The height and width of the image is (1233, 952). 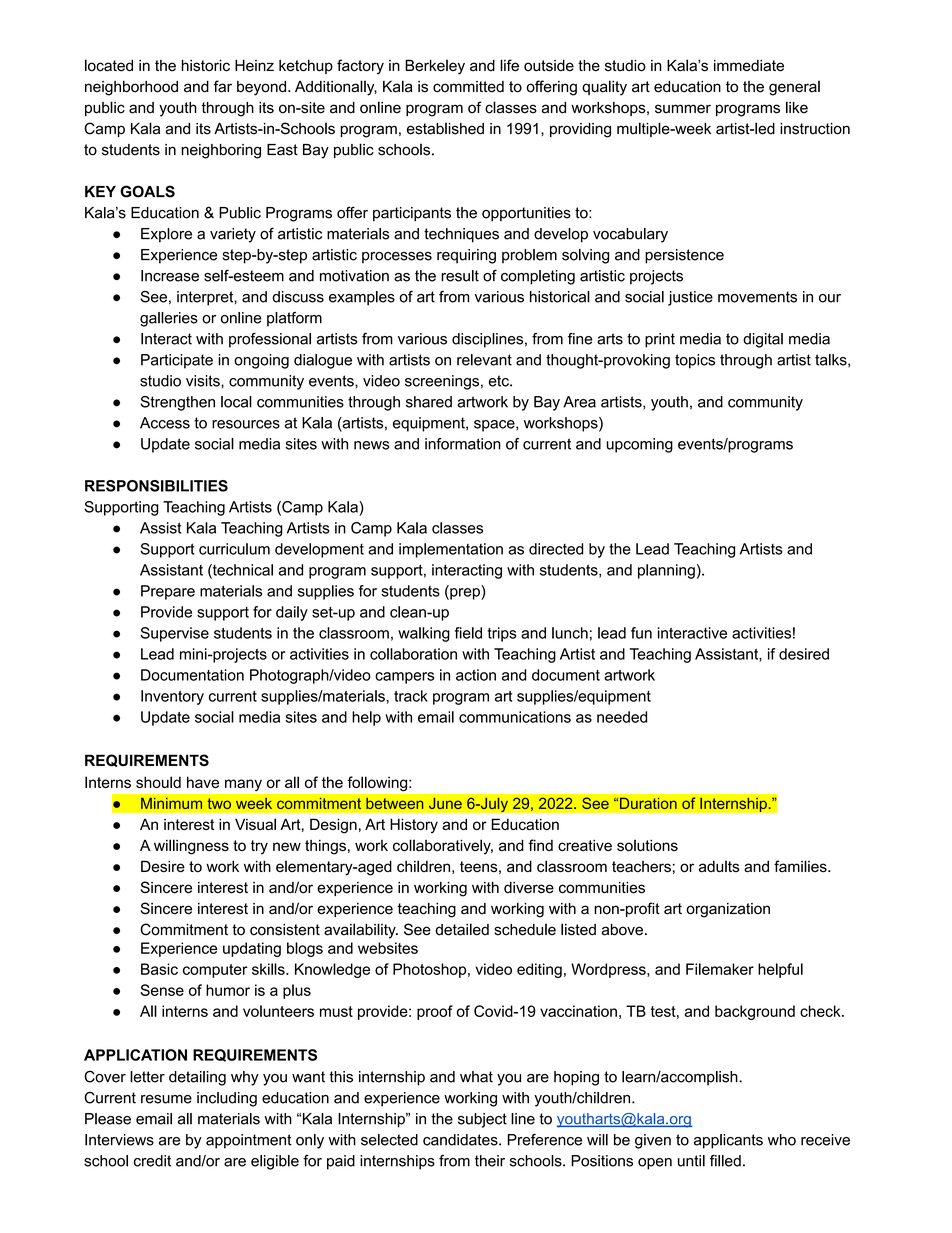 I want to click on resume, so click(x=166, y=1099).
